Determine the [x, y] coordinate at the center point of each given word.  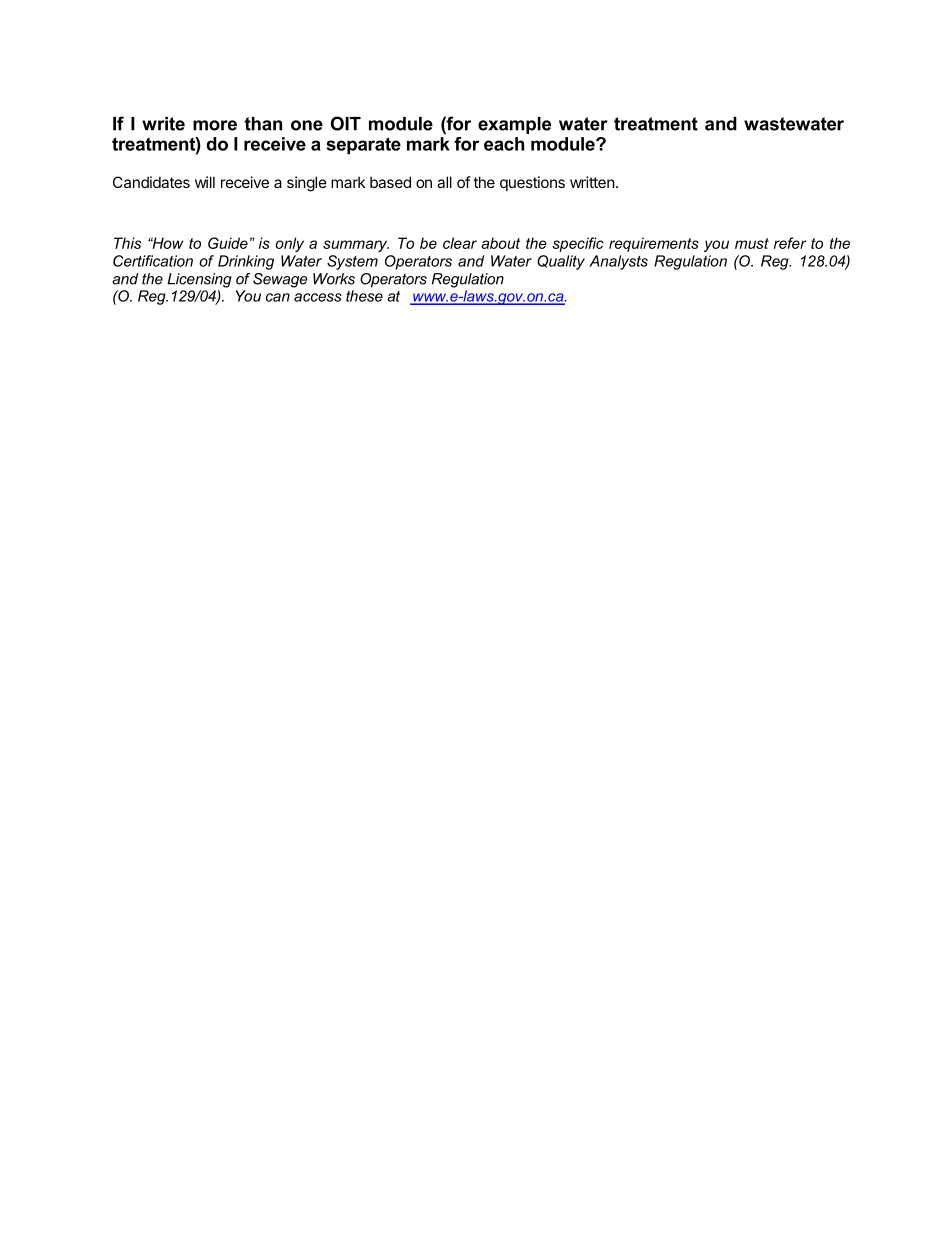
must [752, 243]
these [364, 296]
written [592, 182]
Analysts [618, 262]
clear [460, 243]
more [215, 125]
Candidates [151, 182]
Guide [228, 243]
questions [532, 183]
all [444, 182]
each [504, 144]
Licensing [199, 280]
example [514, 125]
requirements [654, 244]
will [205, 182]
